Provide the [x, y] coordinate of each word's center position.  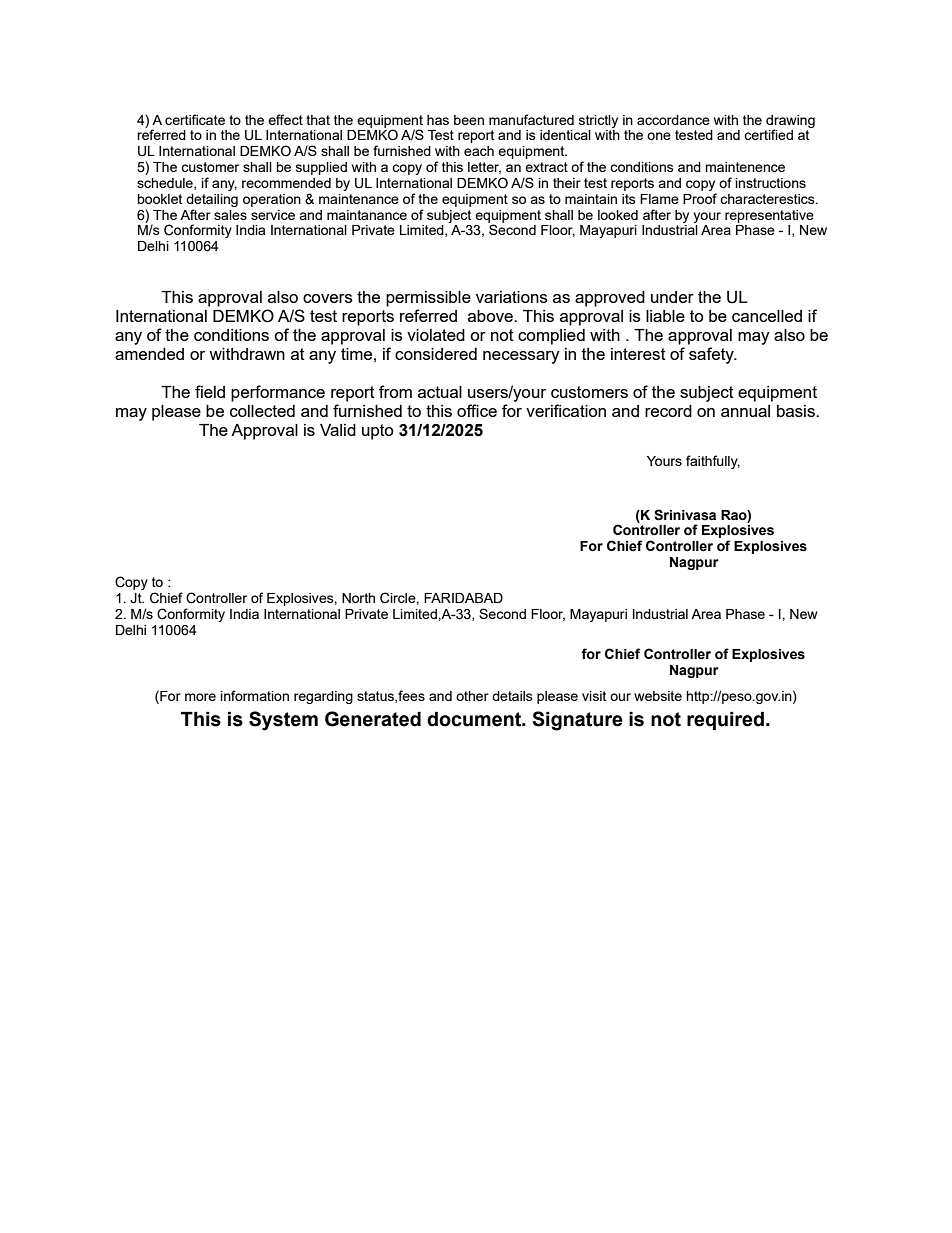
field [210, 391]
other [472, 696]
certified [768, 134]
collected [262, 411]
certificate [195, 119]
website [658, 696]
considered [436, 354]
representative [769, 216]
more [200, 697]
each [479, 151]
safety [712, 355]
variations [512, 297]
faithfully [713, 462]
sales [230, 215]
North [358, 598]
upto [378, 432]
